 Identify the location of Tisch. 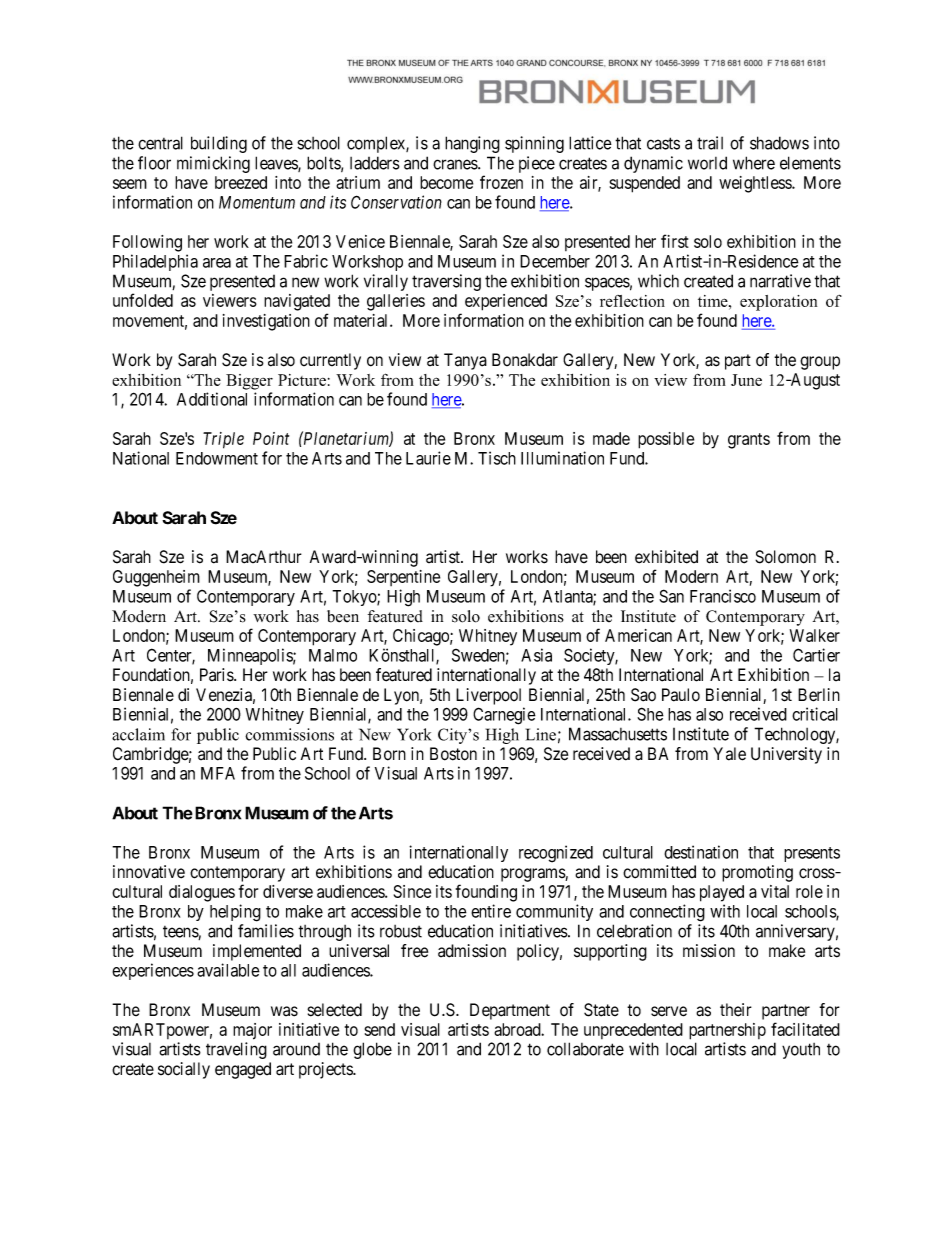
(497, 458).
